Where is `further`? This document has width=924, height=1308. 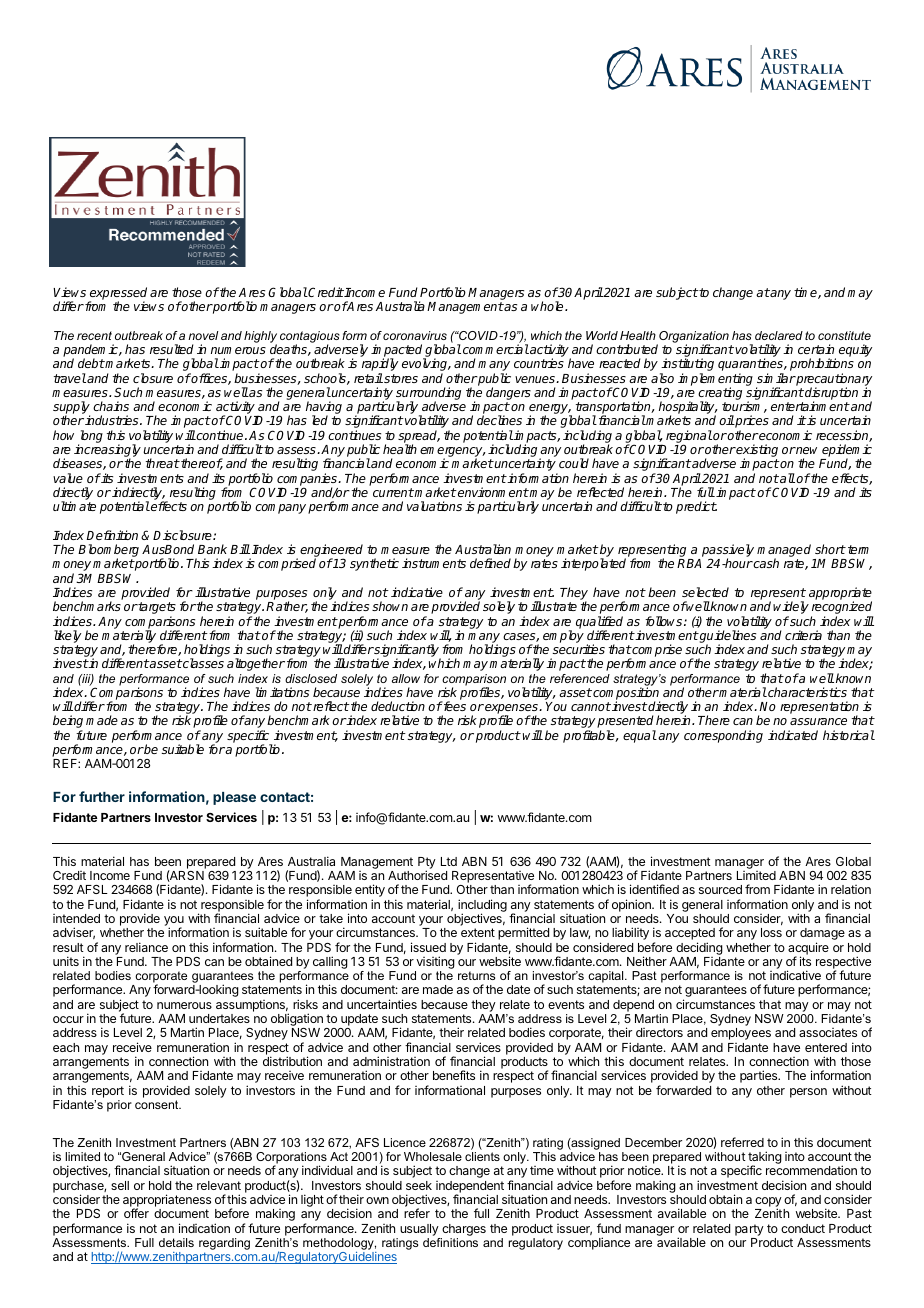 further is located at coordinates (102, 796).
